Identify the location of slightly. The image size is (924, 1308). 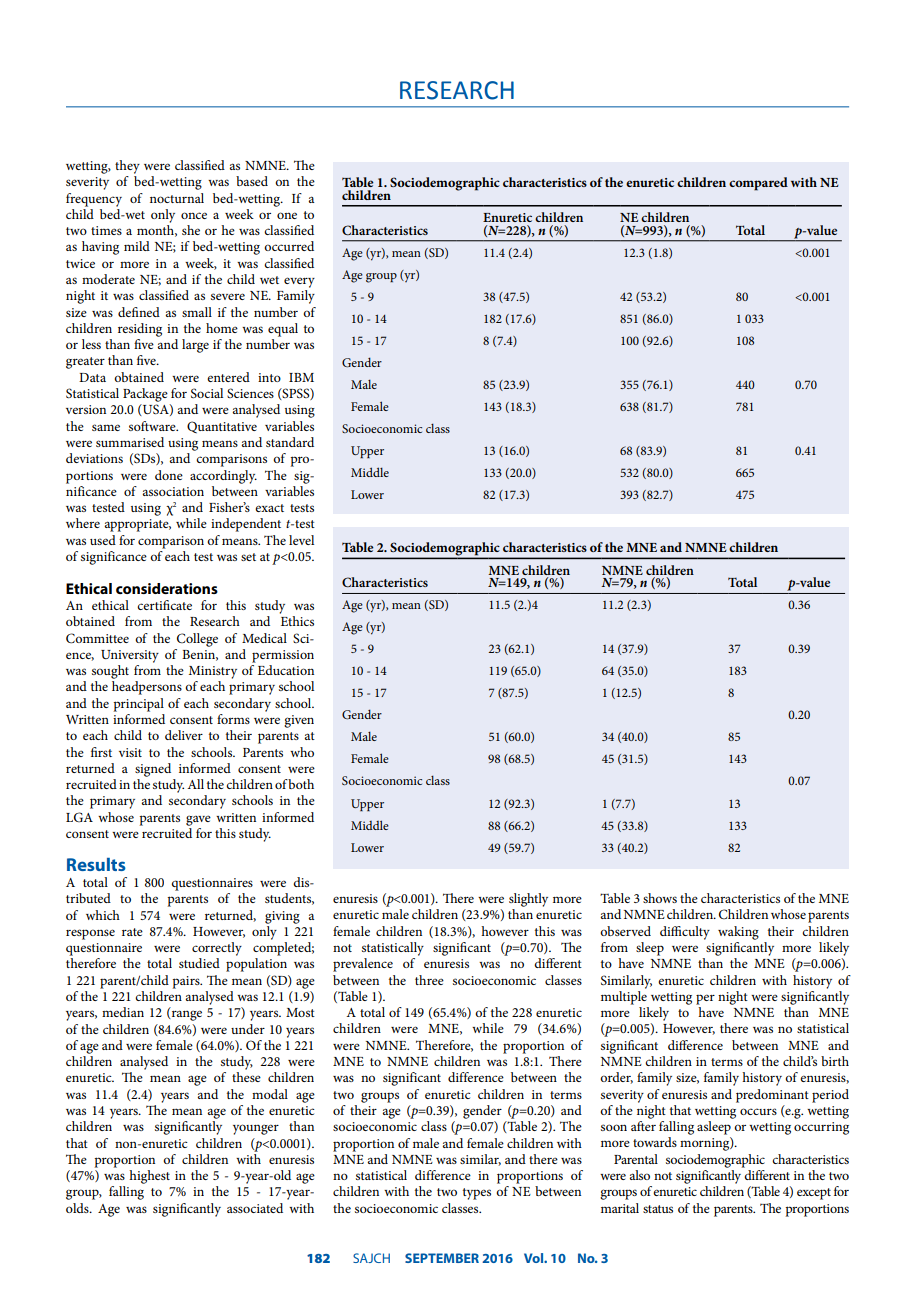
(528, 900).
